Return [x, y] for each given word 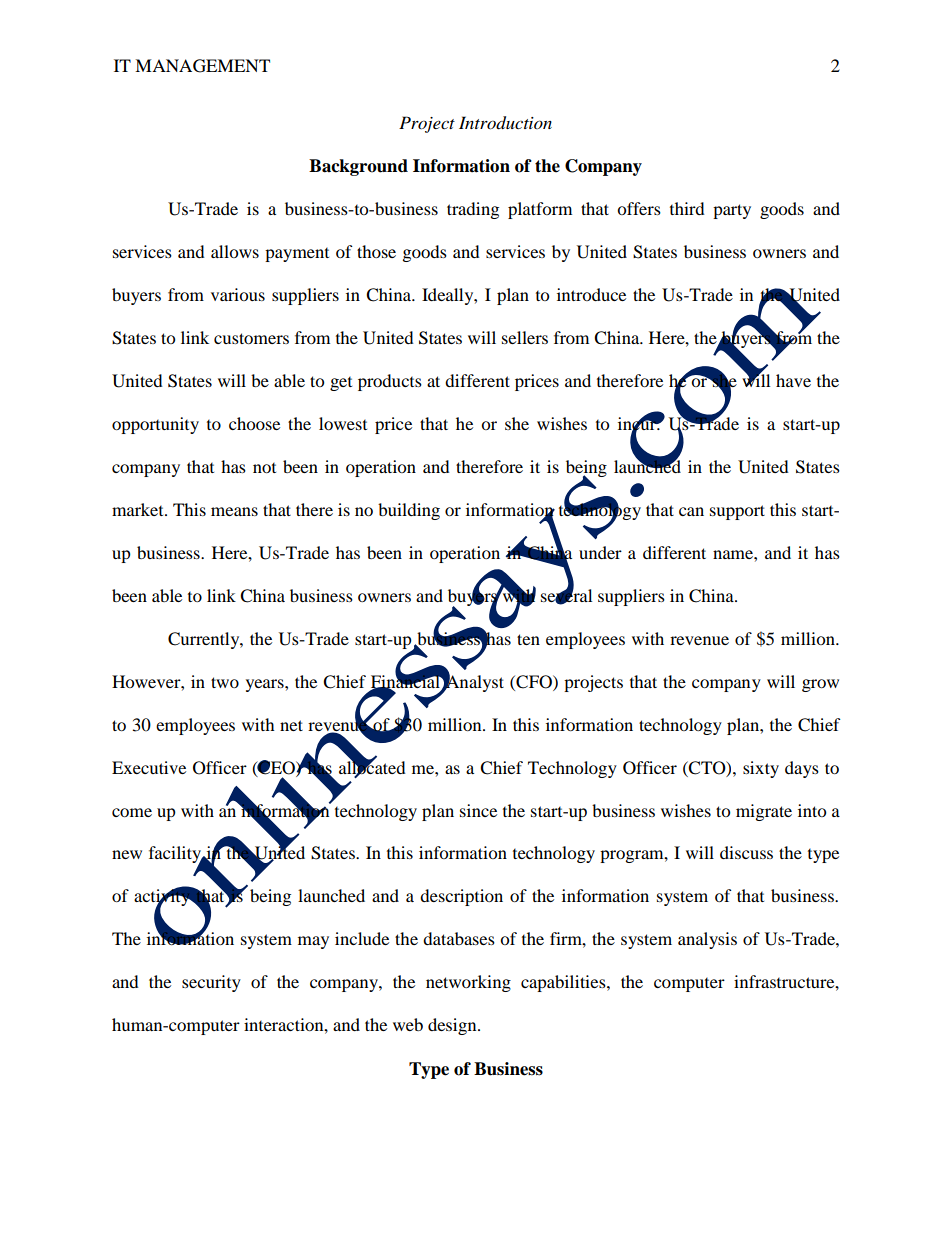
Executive [149, 767]
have [793, 380]
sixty [761, 769]
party [732, 211]
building [409, 511]
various [238, 294]
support [737, 512]
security [211, 983]
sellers [525, 337]
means [234, 511]
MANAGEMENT [202, 66]
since [478, 810]
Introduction [505, 123]
